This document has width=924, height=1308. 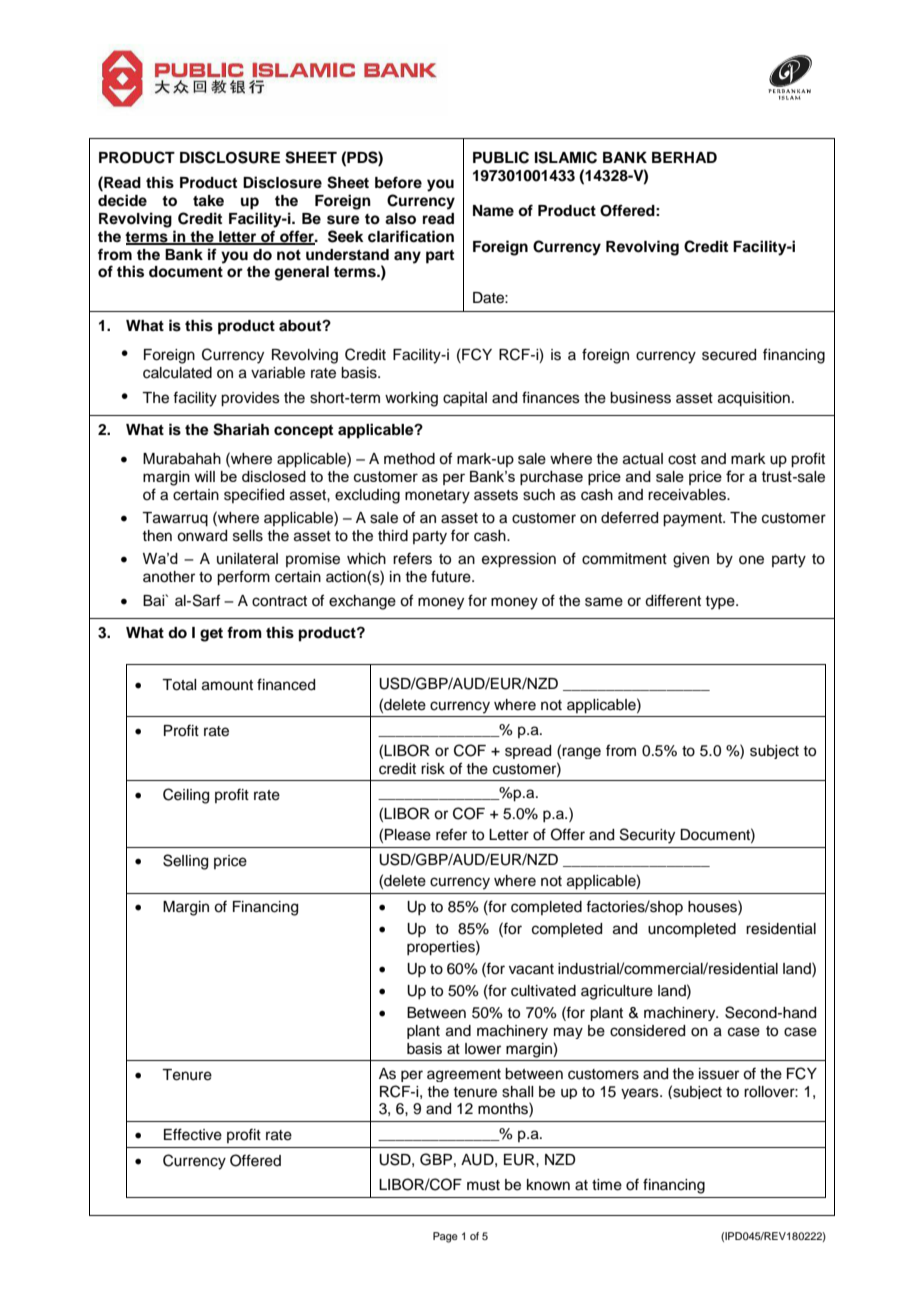 What do you see at coordinates (193, 1134) in the document?
I see `Effective` at bounding box center [193, 1134].
